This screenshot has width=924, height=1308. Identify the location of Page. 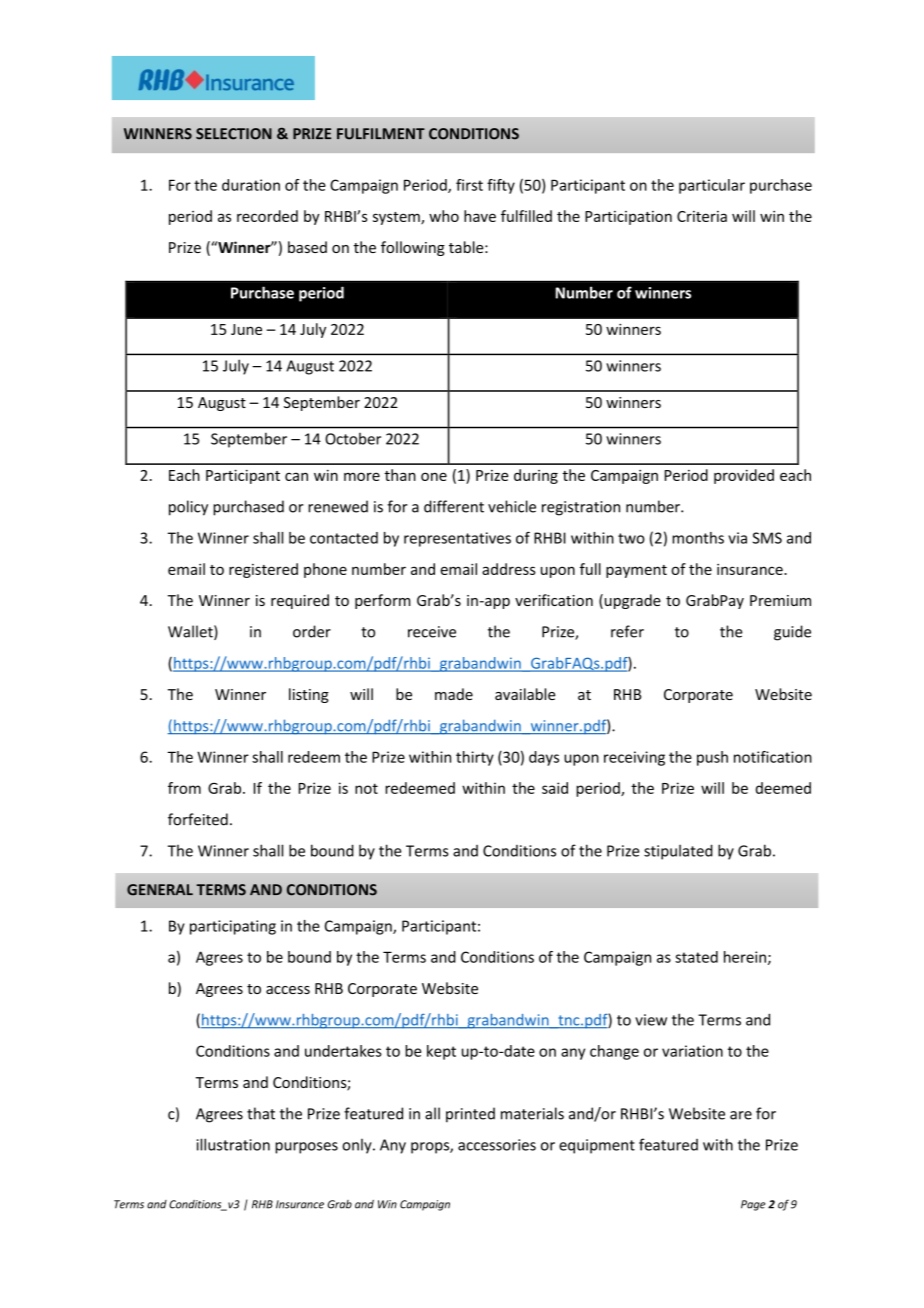
(753, 1205).
